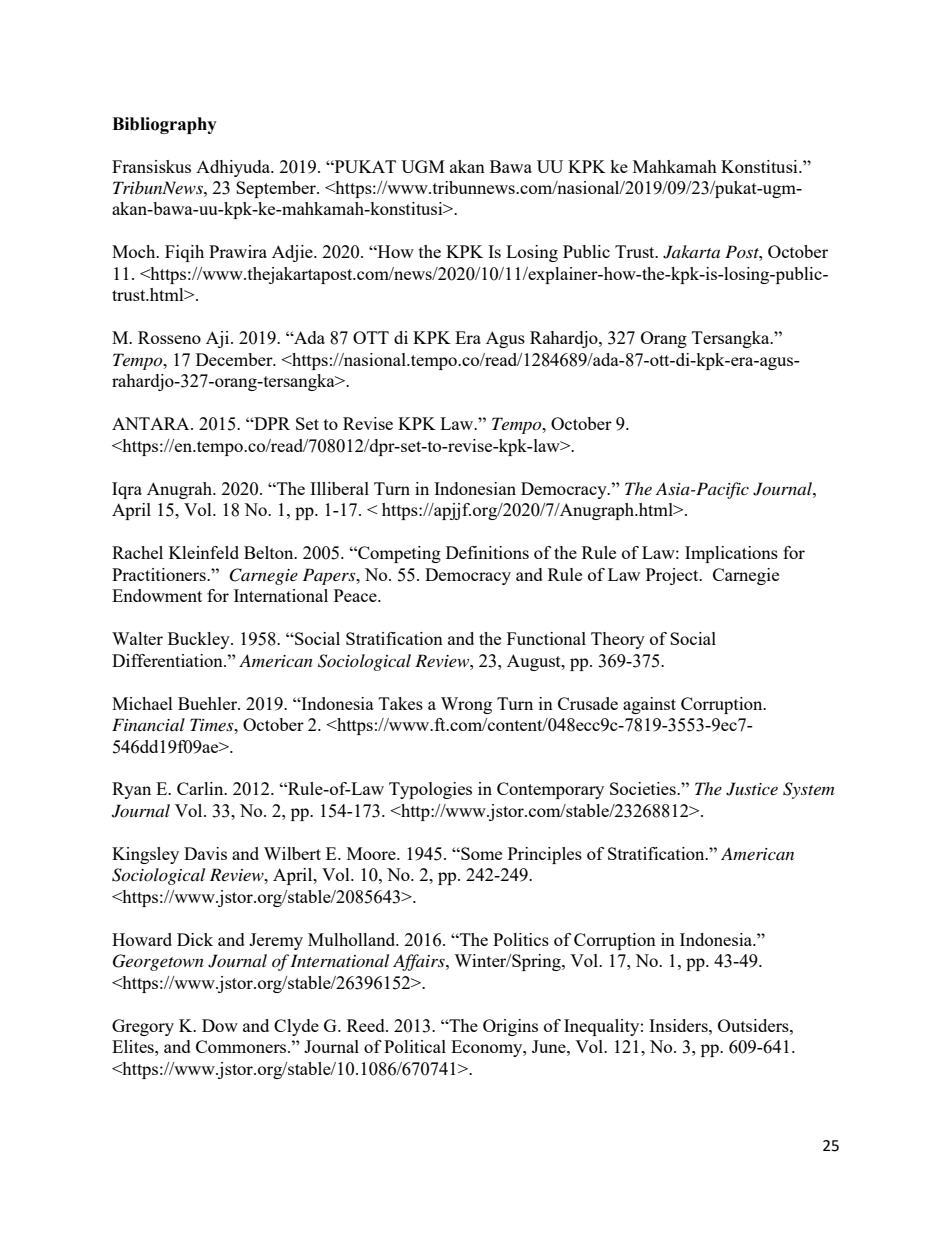  I want to click on Practitioners, so click(160, 574).
